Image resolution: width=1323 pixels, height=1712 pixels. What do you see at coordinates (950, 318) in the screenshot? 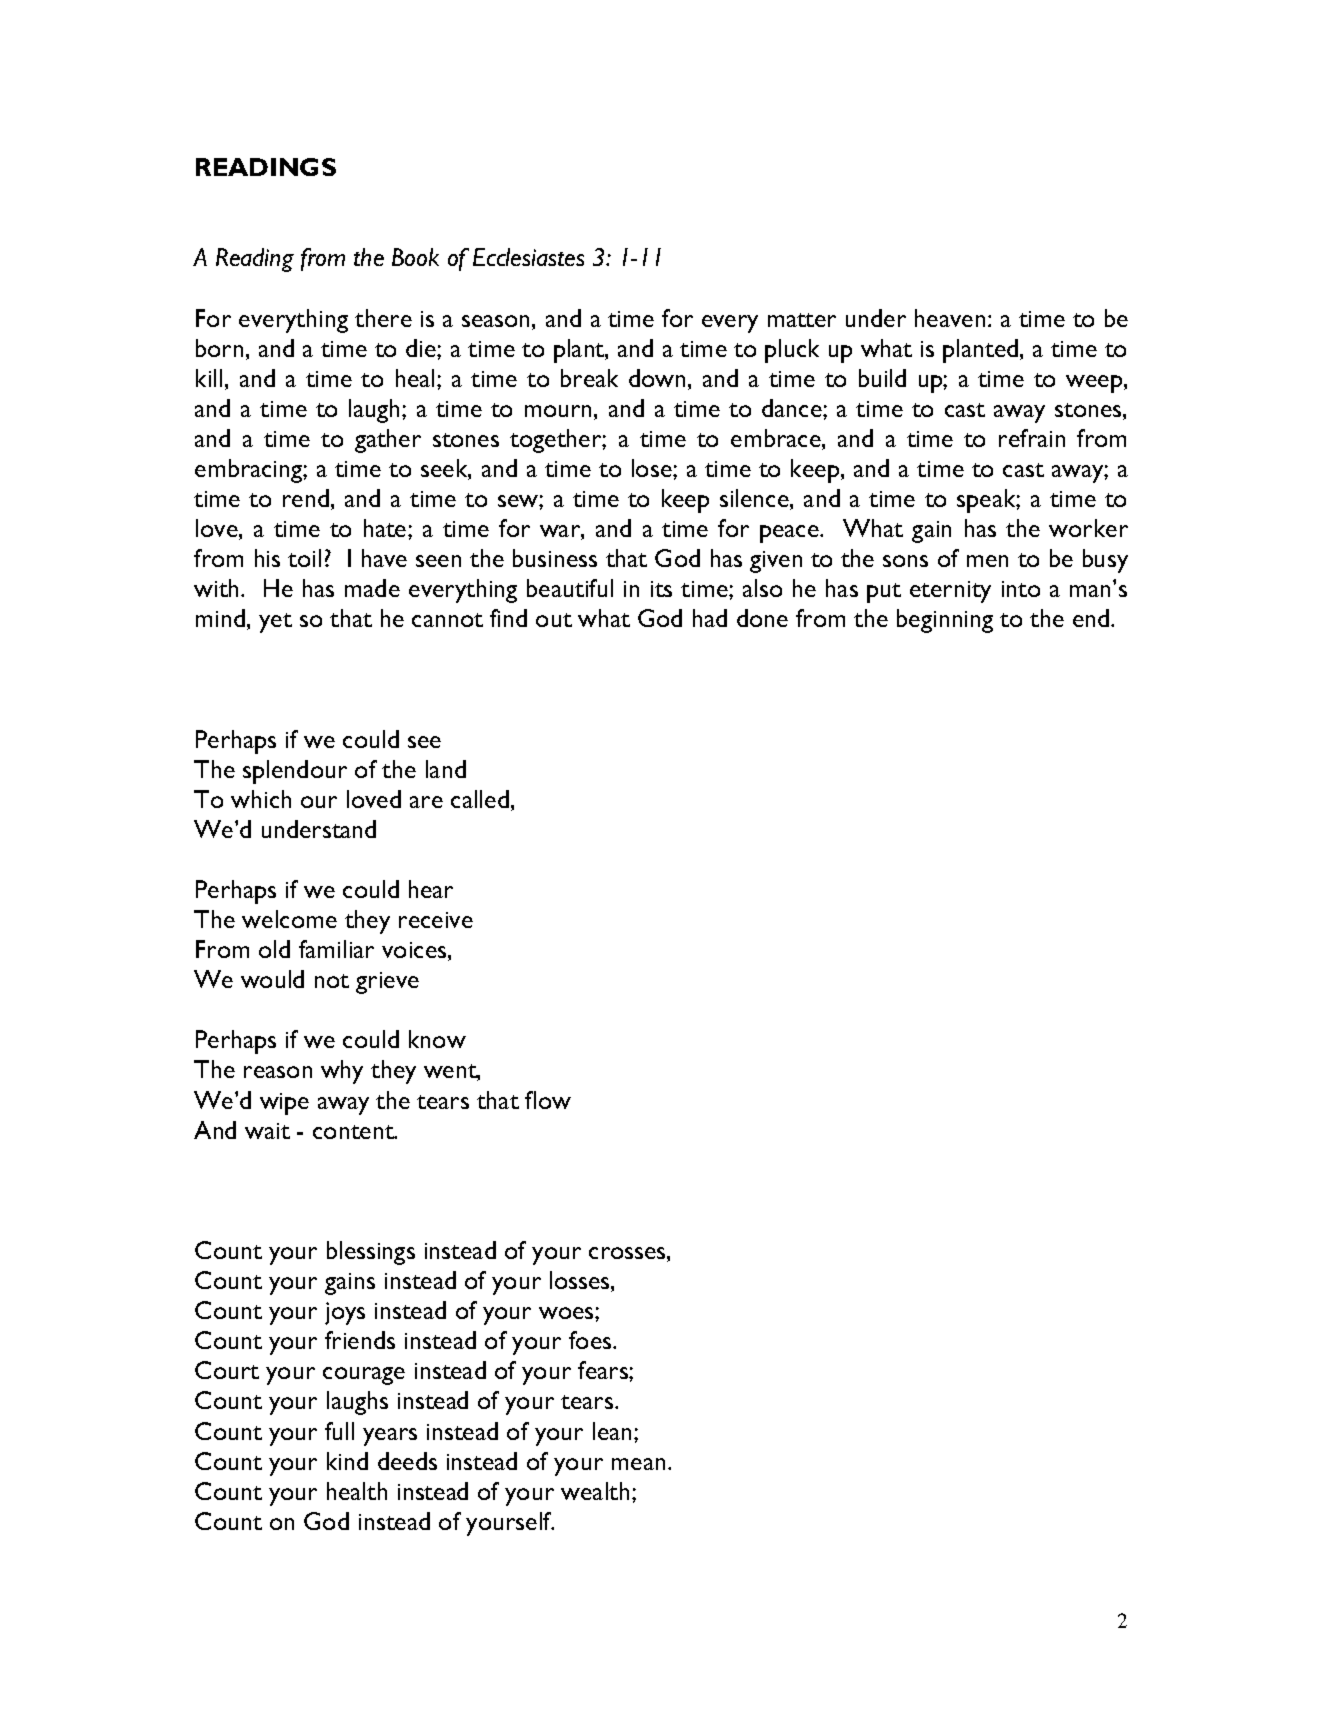
I see `heaven` at bounding box center [950, 318].
